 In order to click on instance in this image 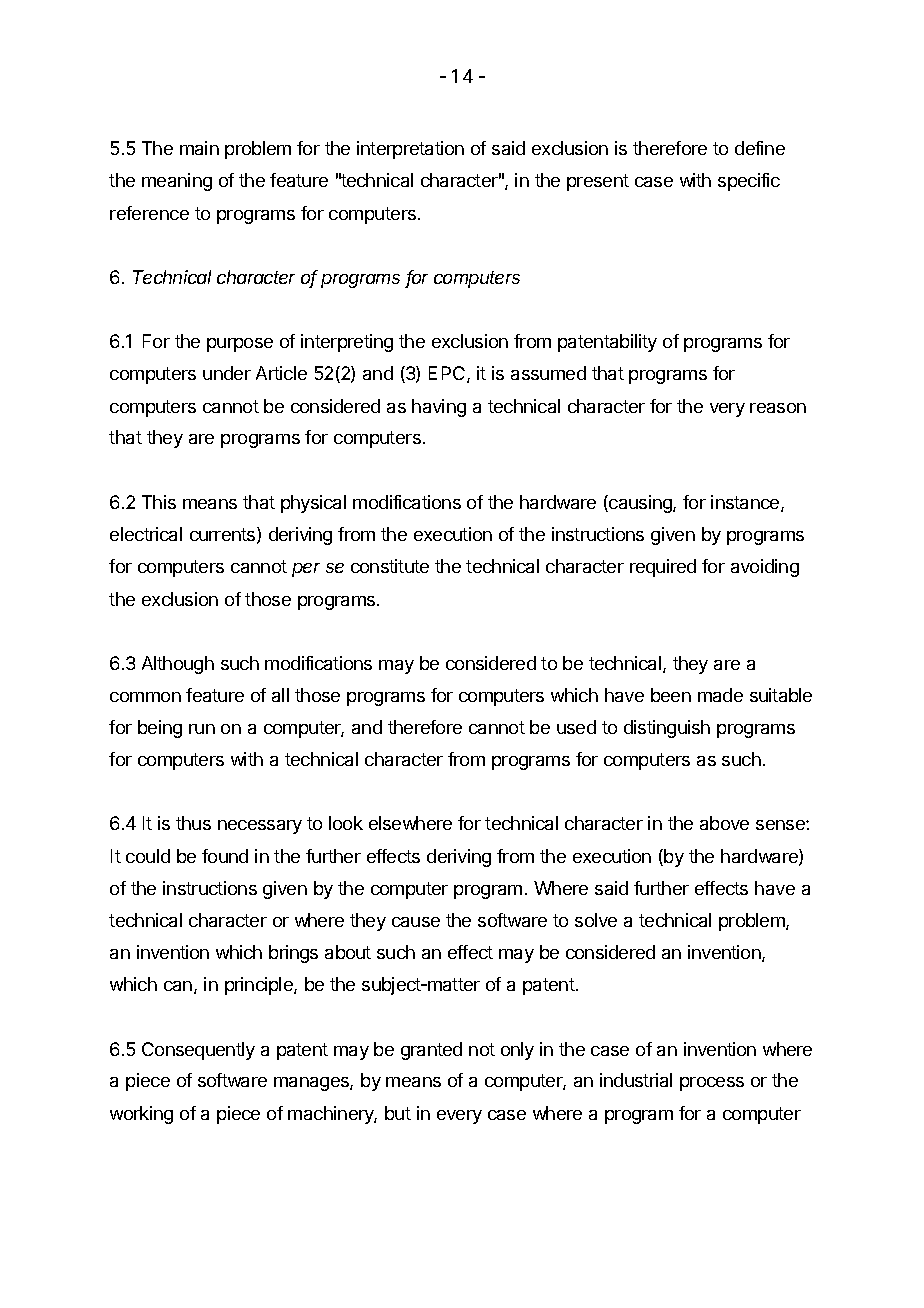, I will do `click(746, 503)`.
